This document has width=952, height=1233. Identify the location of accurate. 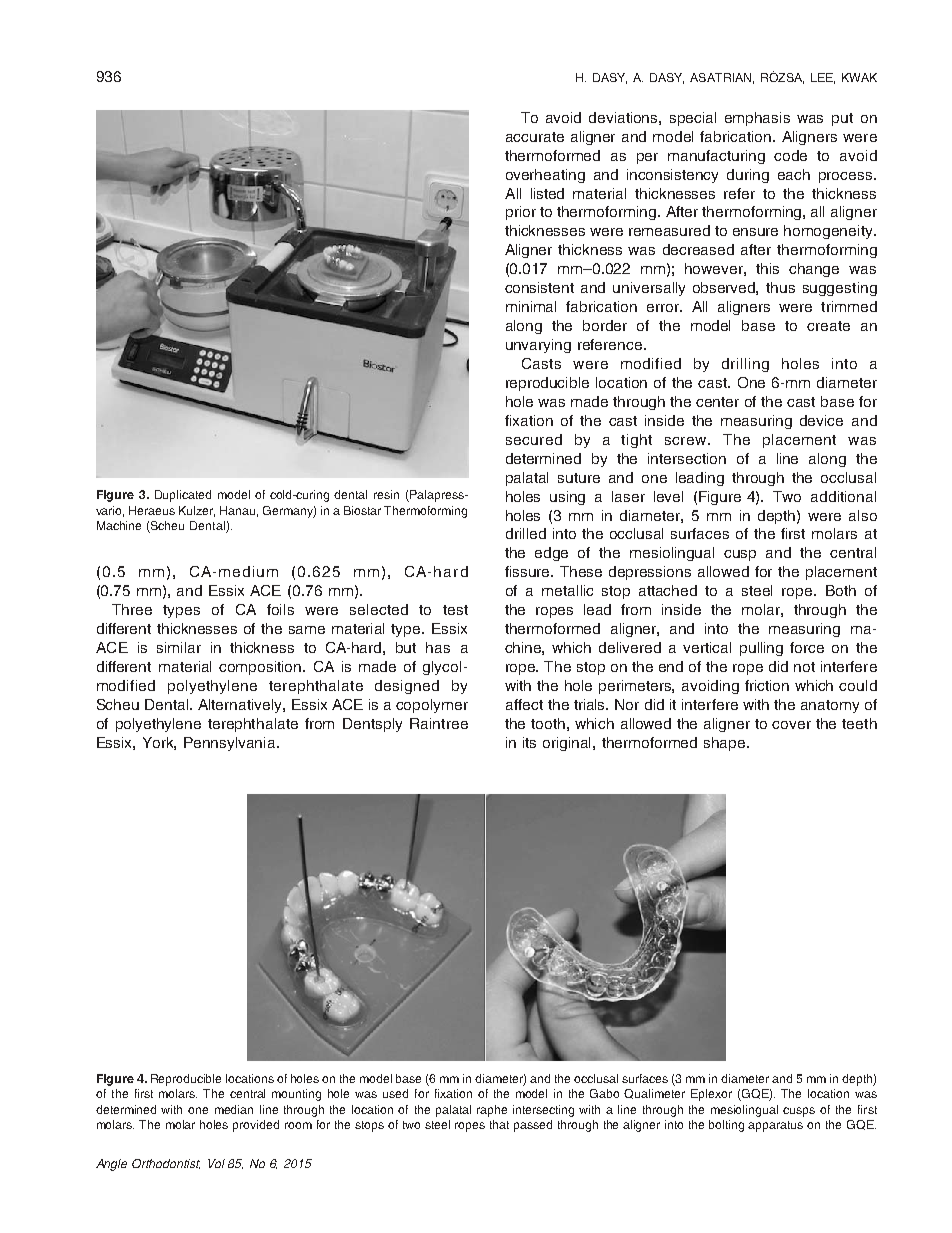
(535, 137).
